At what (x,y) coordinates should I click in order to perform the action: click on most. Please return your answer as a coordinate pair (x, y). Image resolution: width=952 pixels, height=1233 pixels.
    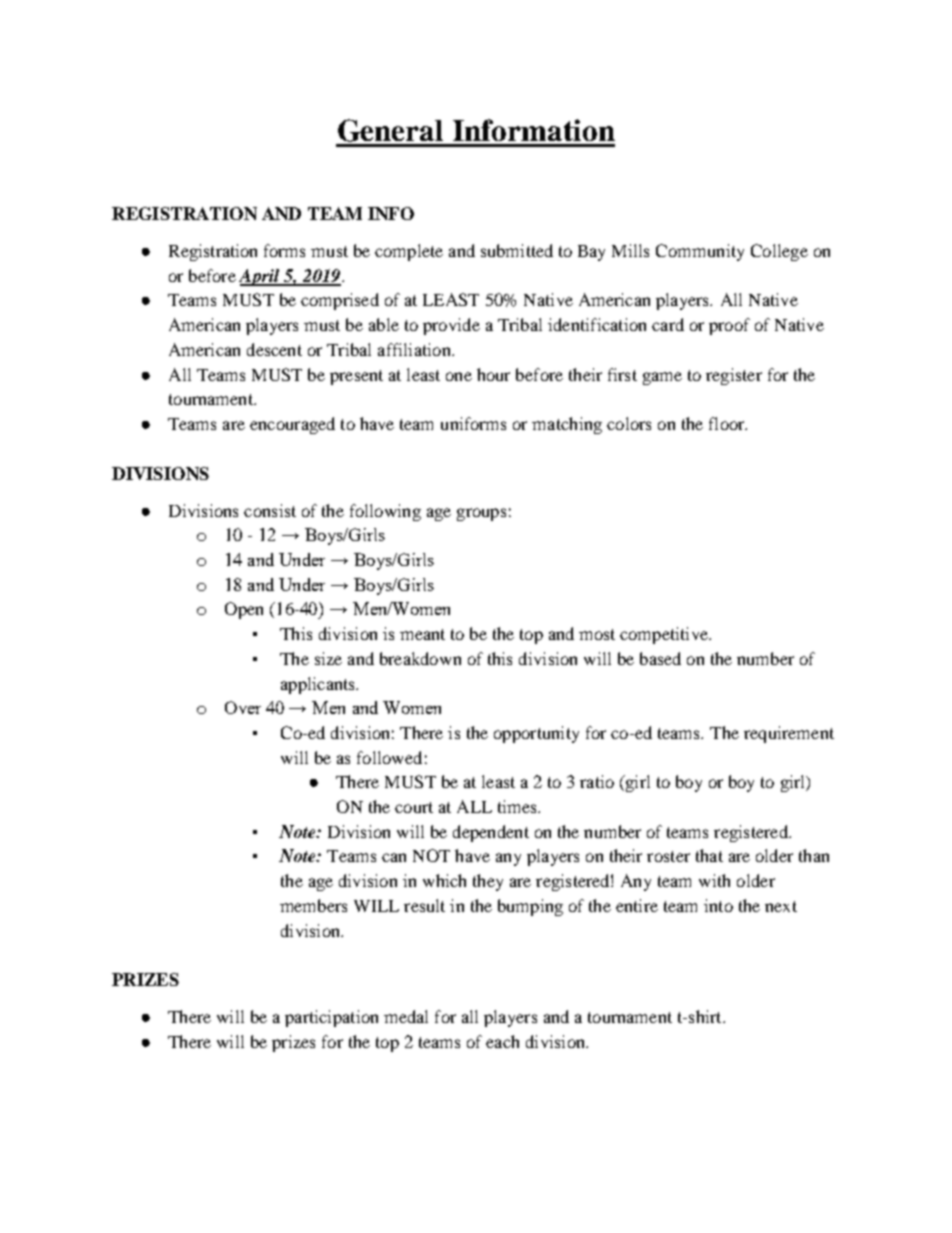
    Looking at the image, I should click on (597, 634).
